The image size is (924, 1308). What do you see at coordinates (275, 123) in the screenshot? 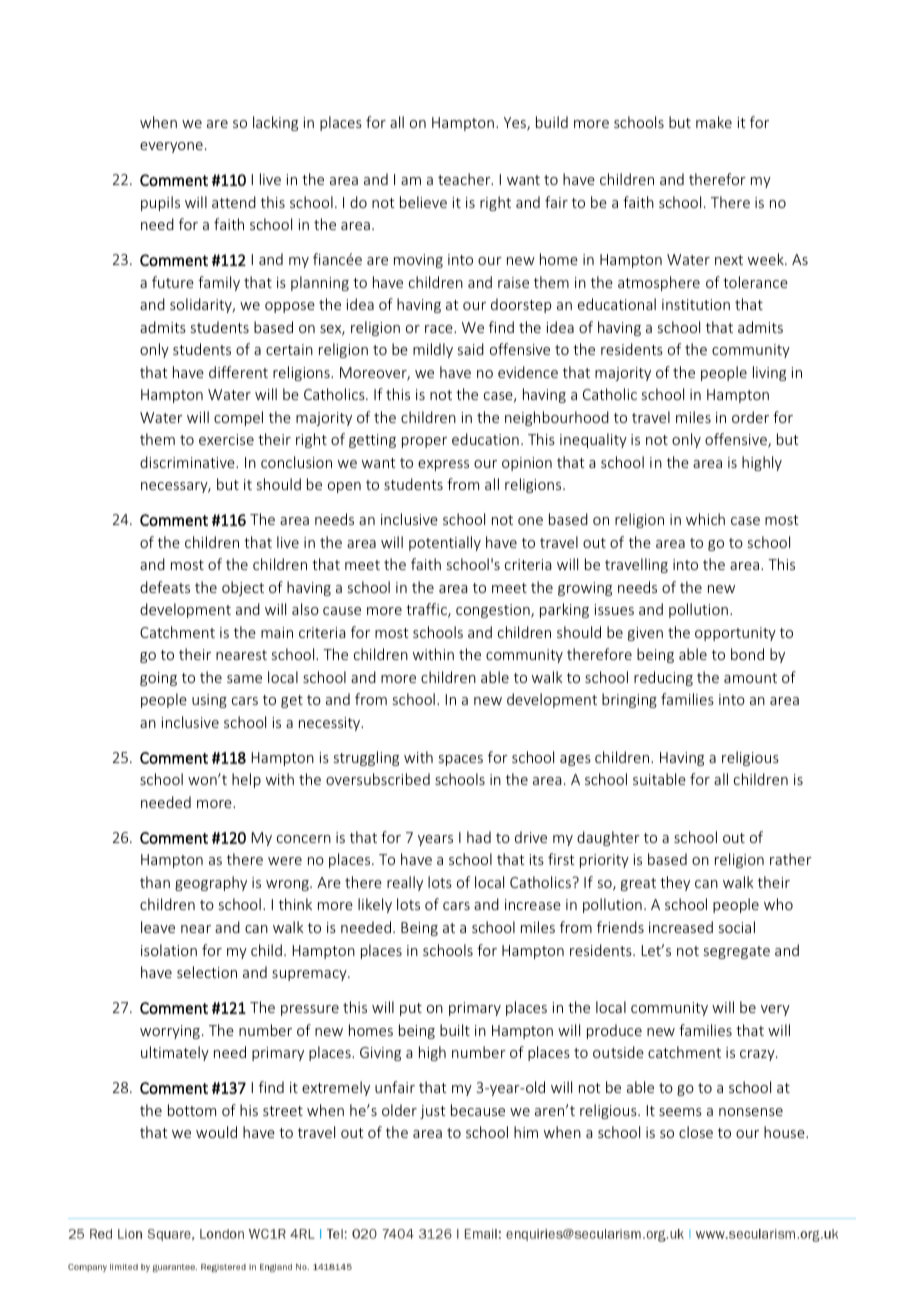
I see `lacking` at bounding box center [275, 123].
